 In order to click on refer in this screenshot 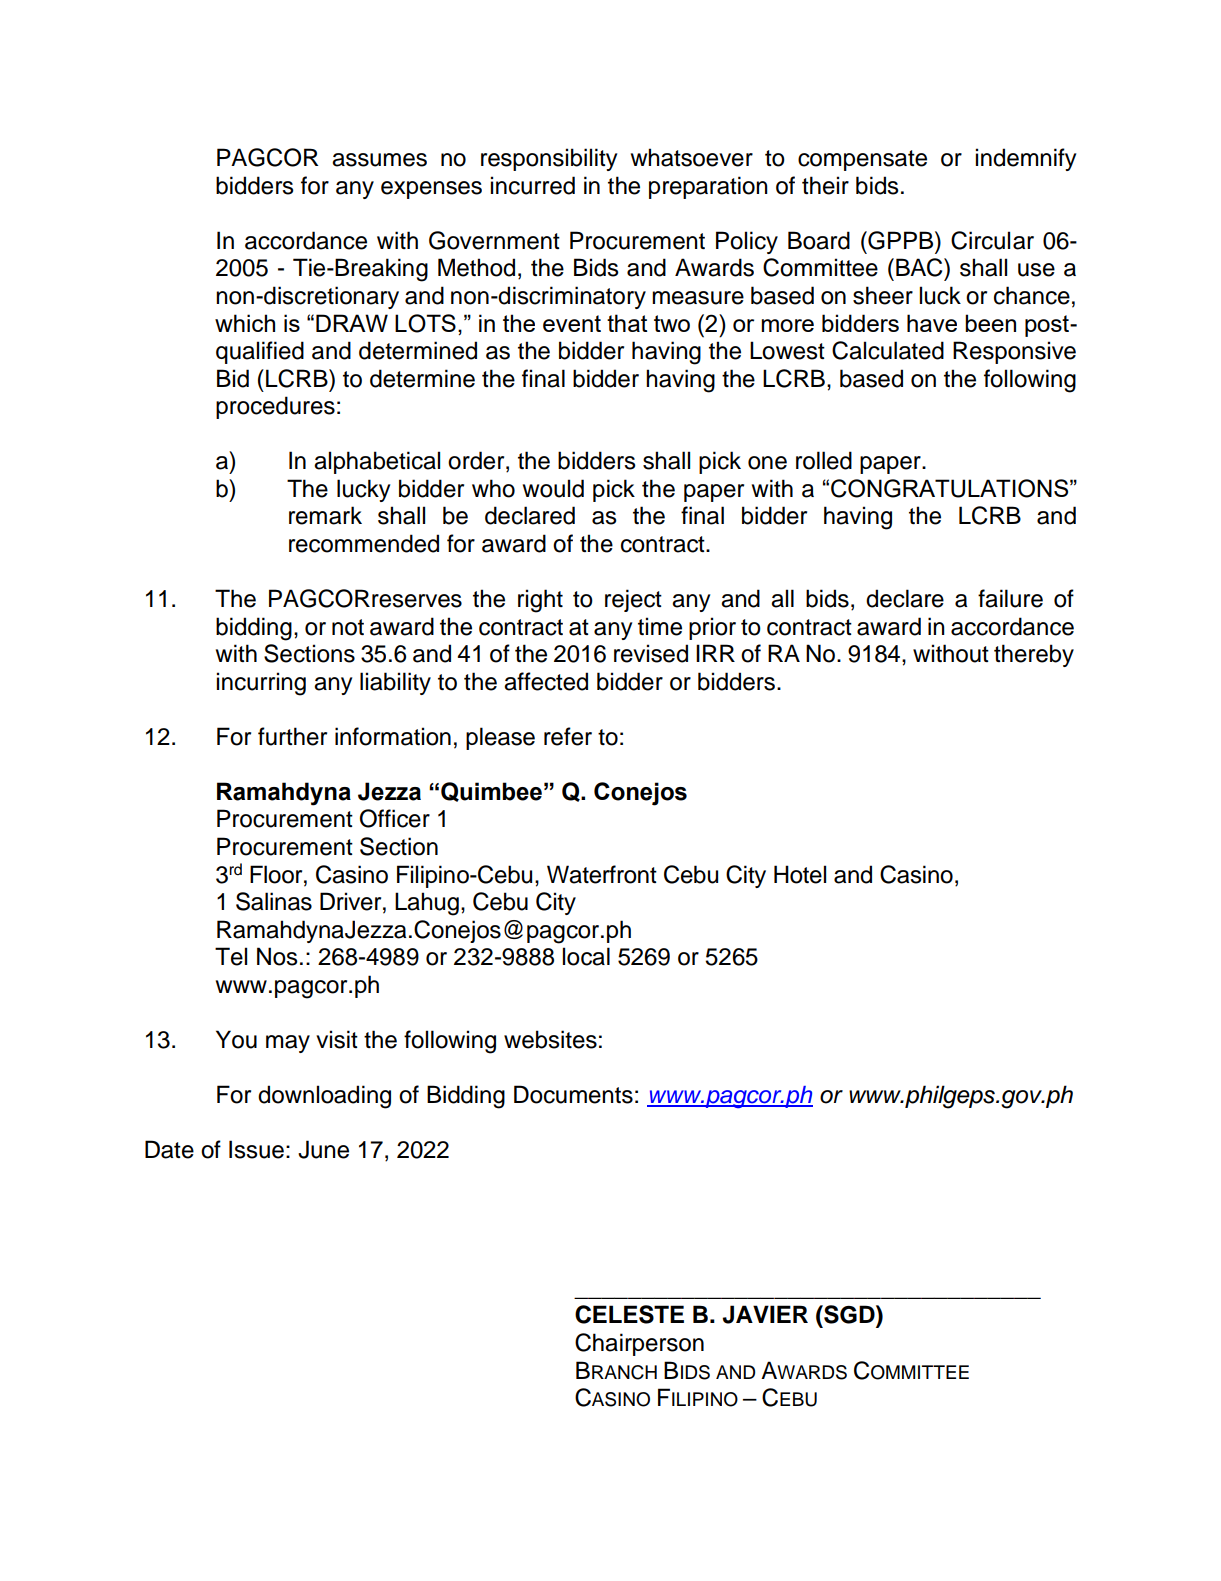, I will do `click(568, 736)`.
